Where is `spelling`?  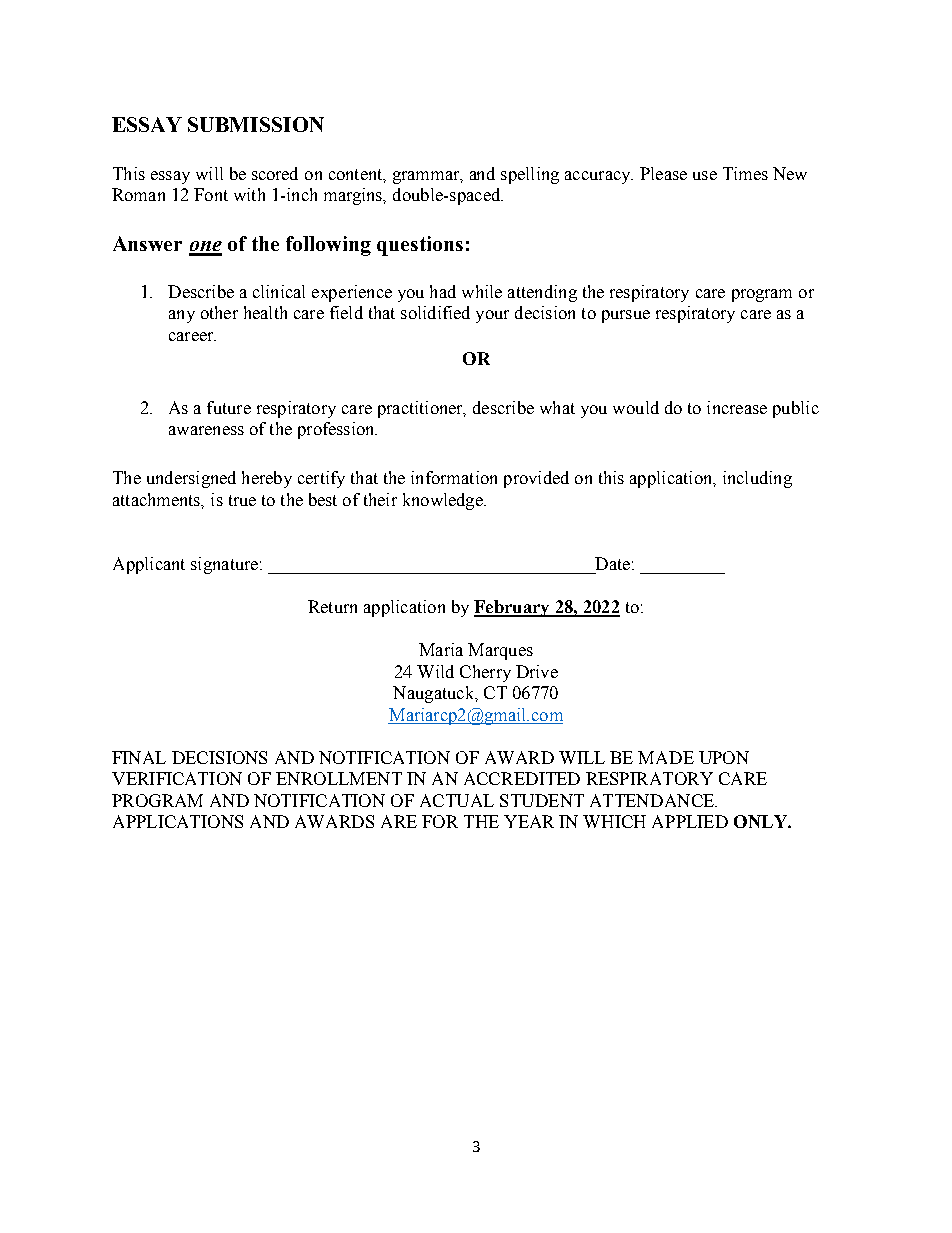
spelling is located at coordinates (530, 175).
